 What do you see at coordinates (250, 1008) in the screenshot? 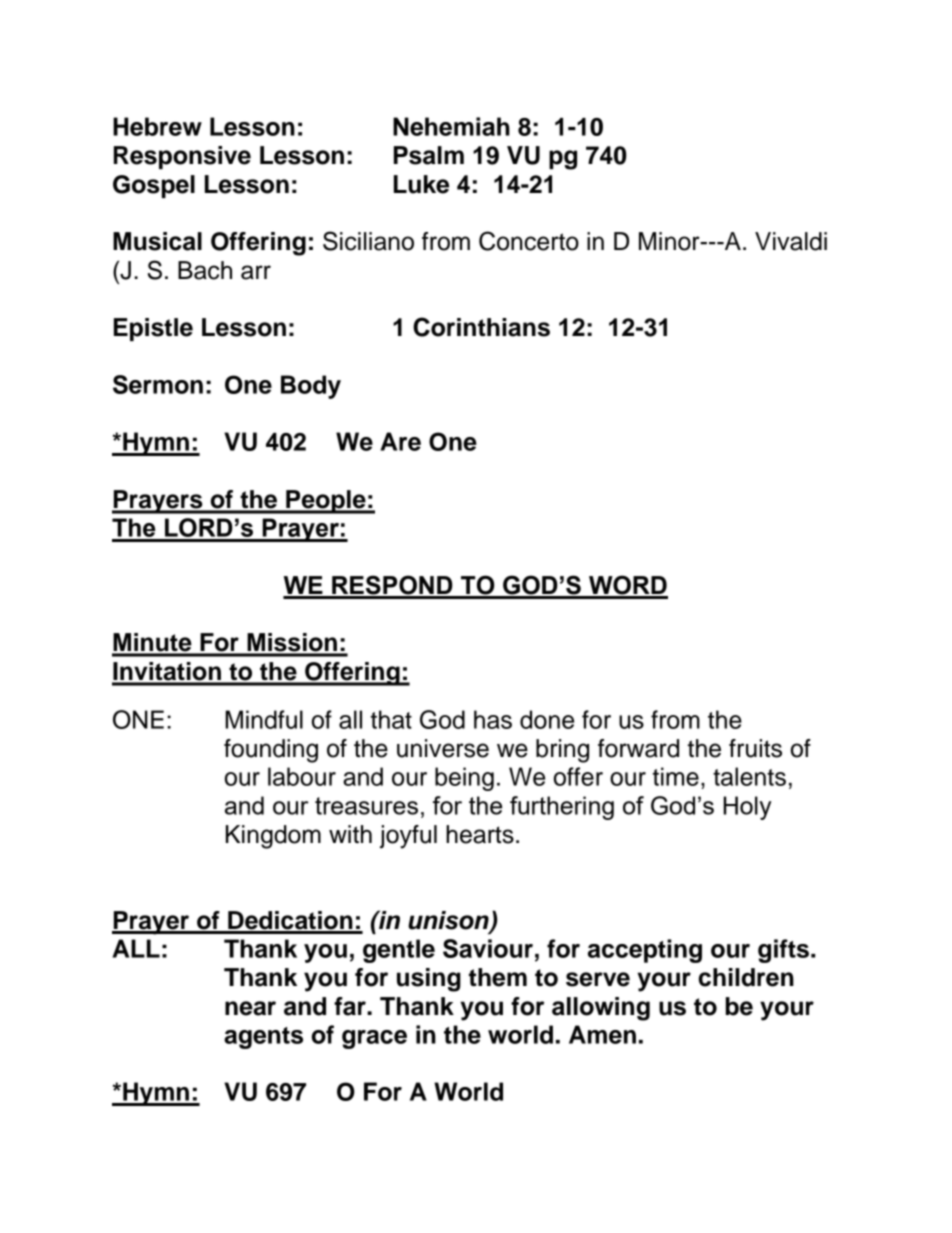
I see `near` at bounding box center [250, 1008].
